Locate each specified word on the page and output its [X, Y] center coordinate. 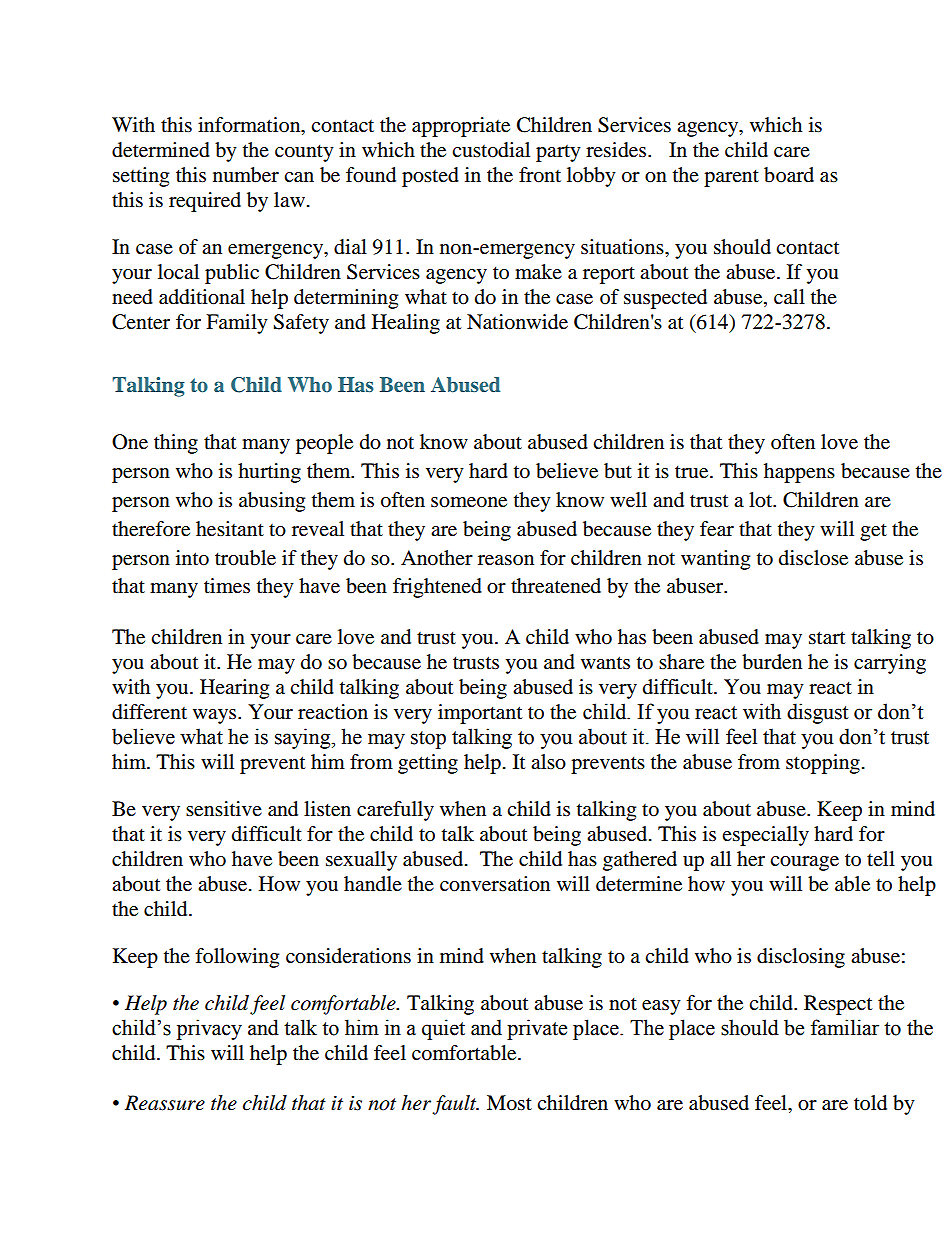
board [789, 175]
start [827, 638]
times [227, 586]
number [246, 175]
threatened [556, 586]
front [540, 175]
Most [509, 1103]
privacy [209, 1029]
